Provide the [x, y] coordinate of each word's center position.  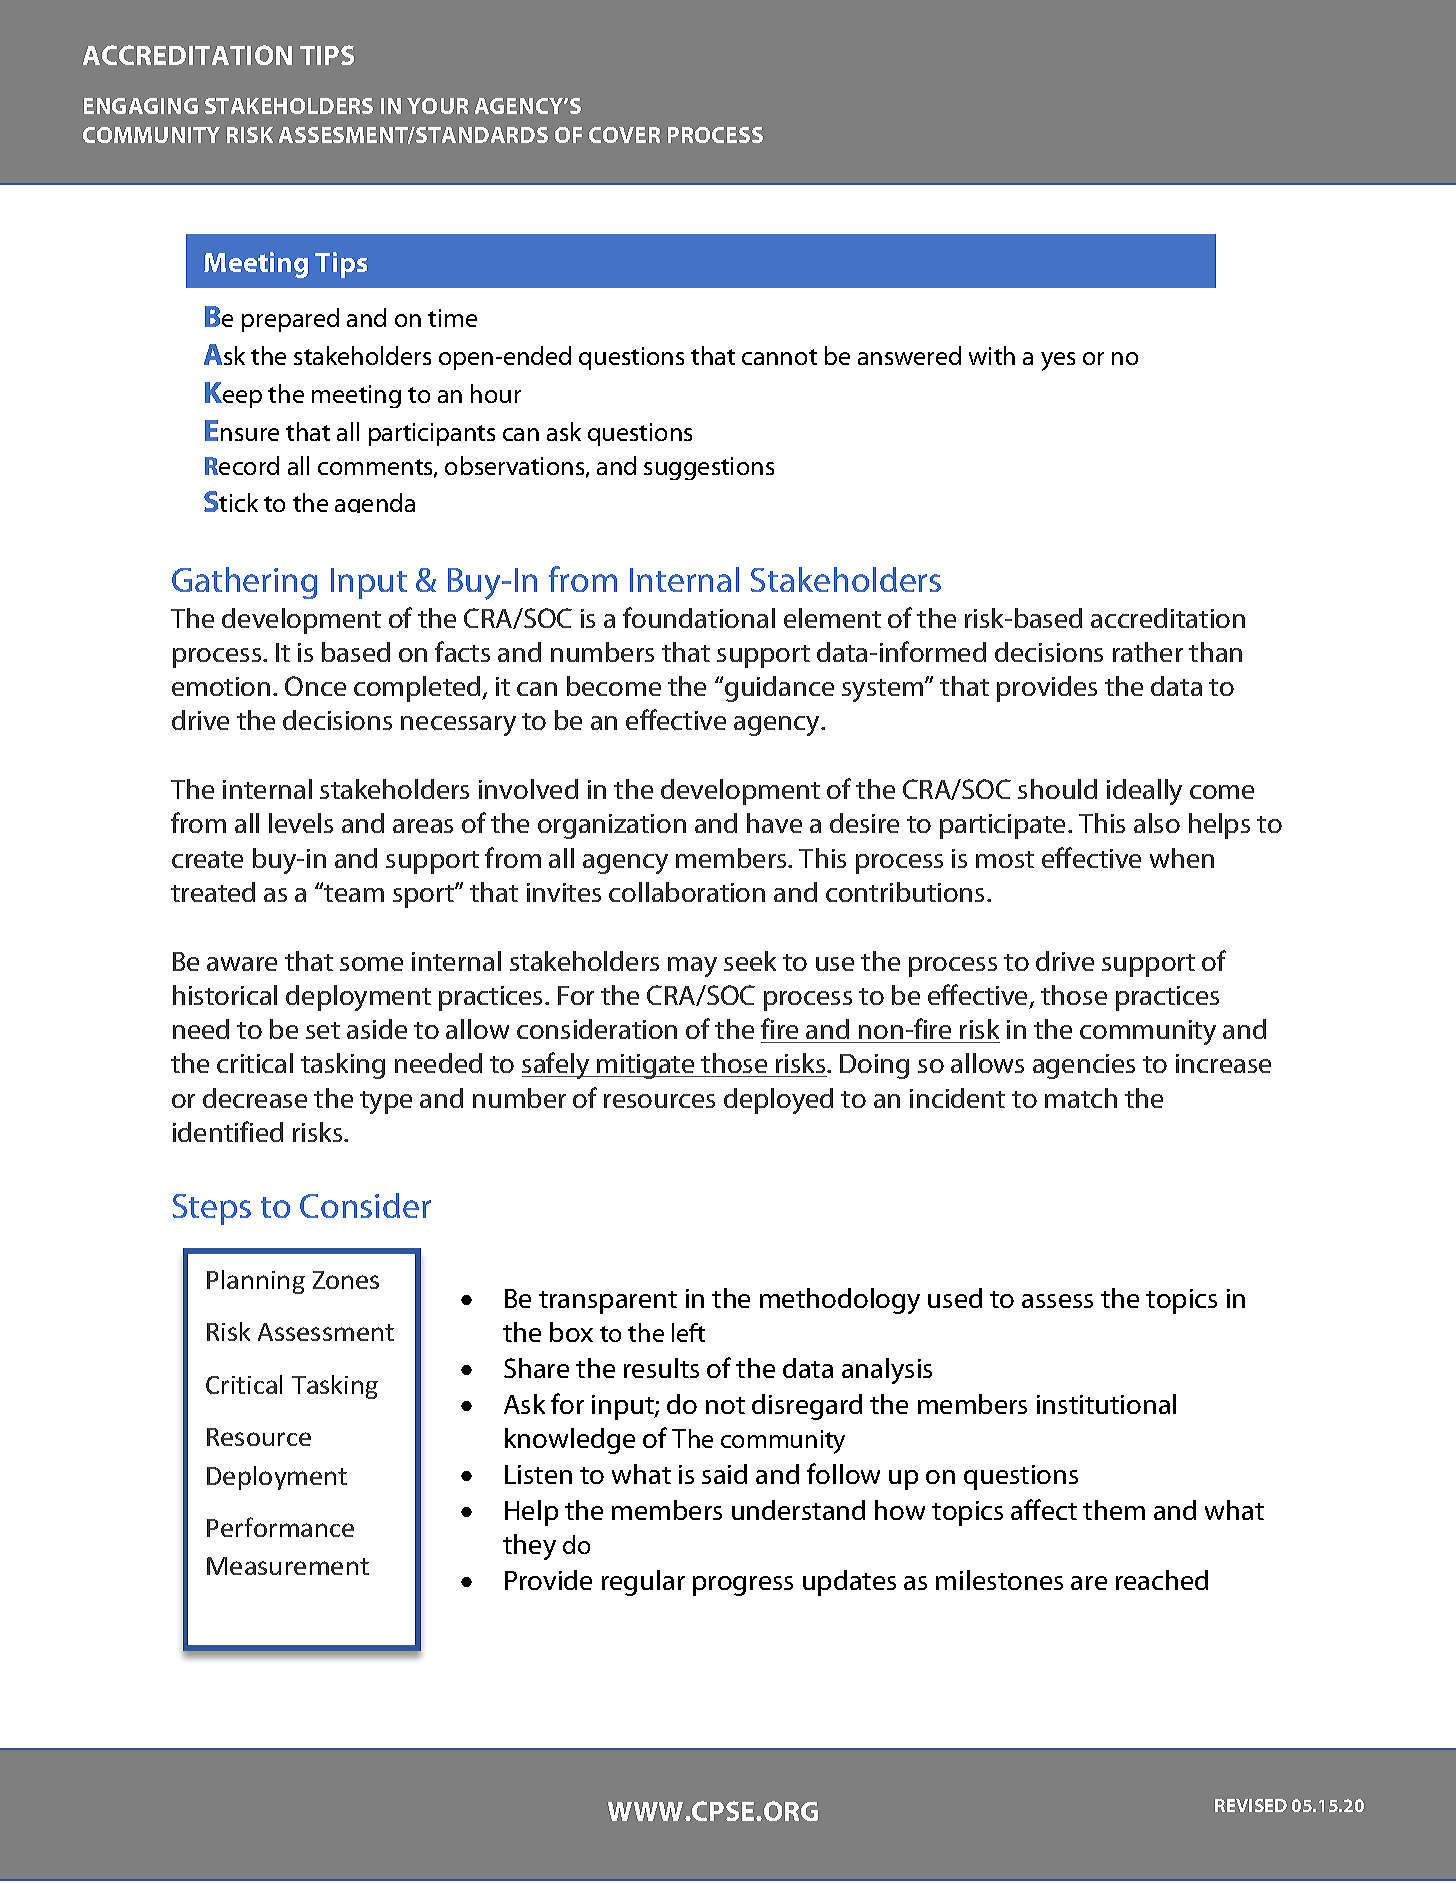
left [688, 1332]
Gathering [244, 583]
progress [743, 1586]
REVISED [1251, 1805]
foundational [699, 617]
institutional [1106, 1404]
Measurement [288, 1566]
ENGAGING [141, 106]
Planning [256, 1282]
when [1182, 858]
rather [1148, 652]
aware [242, 964]
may [692, 967]
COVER [624, 135]
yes [1058, 361]
